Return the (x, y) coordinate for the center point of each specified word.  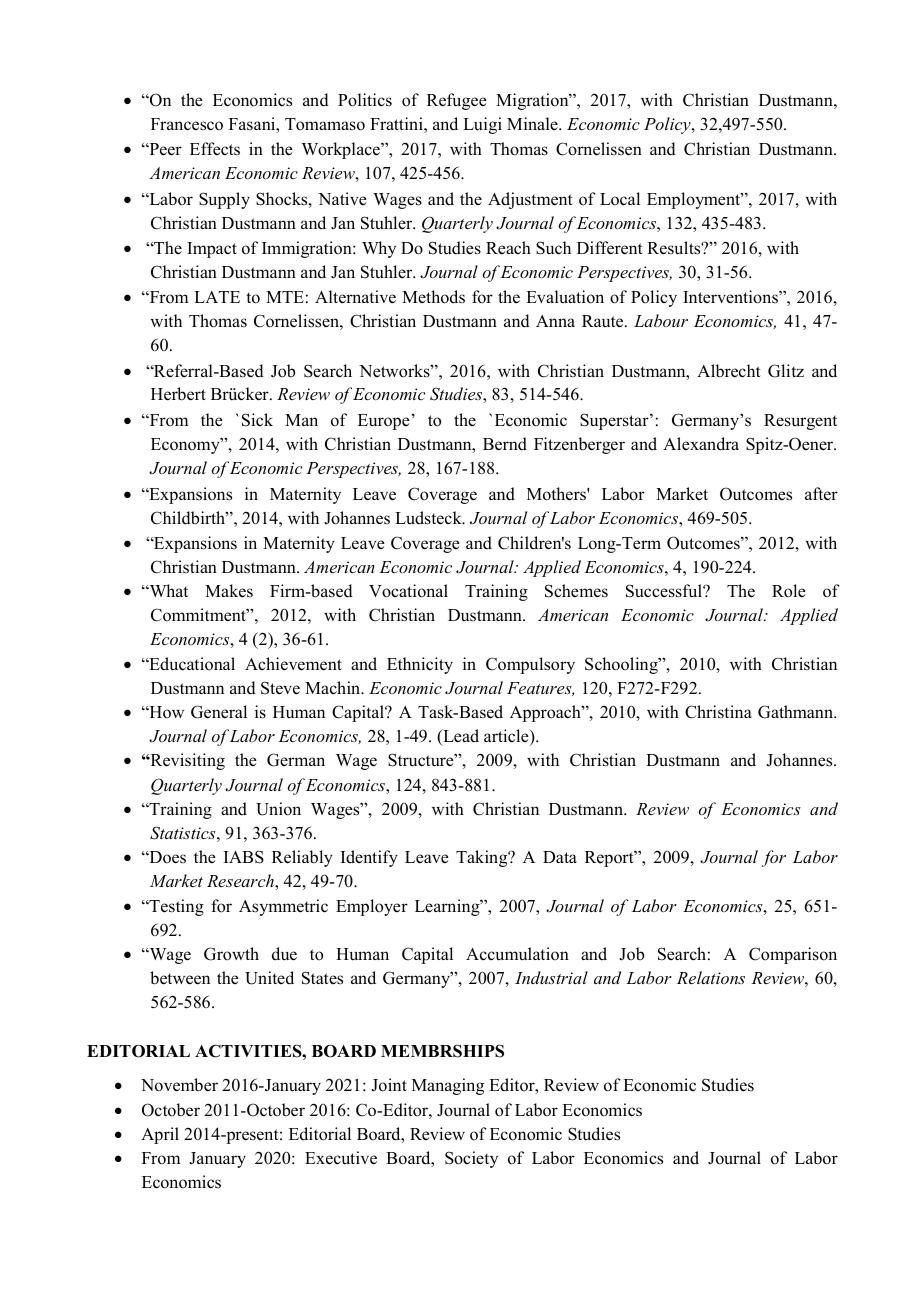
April (160, 1135)
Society (471, 1159)
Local (620, 199)
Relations (711, 977)
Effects (215, 149)
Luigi (482, 125)
